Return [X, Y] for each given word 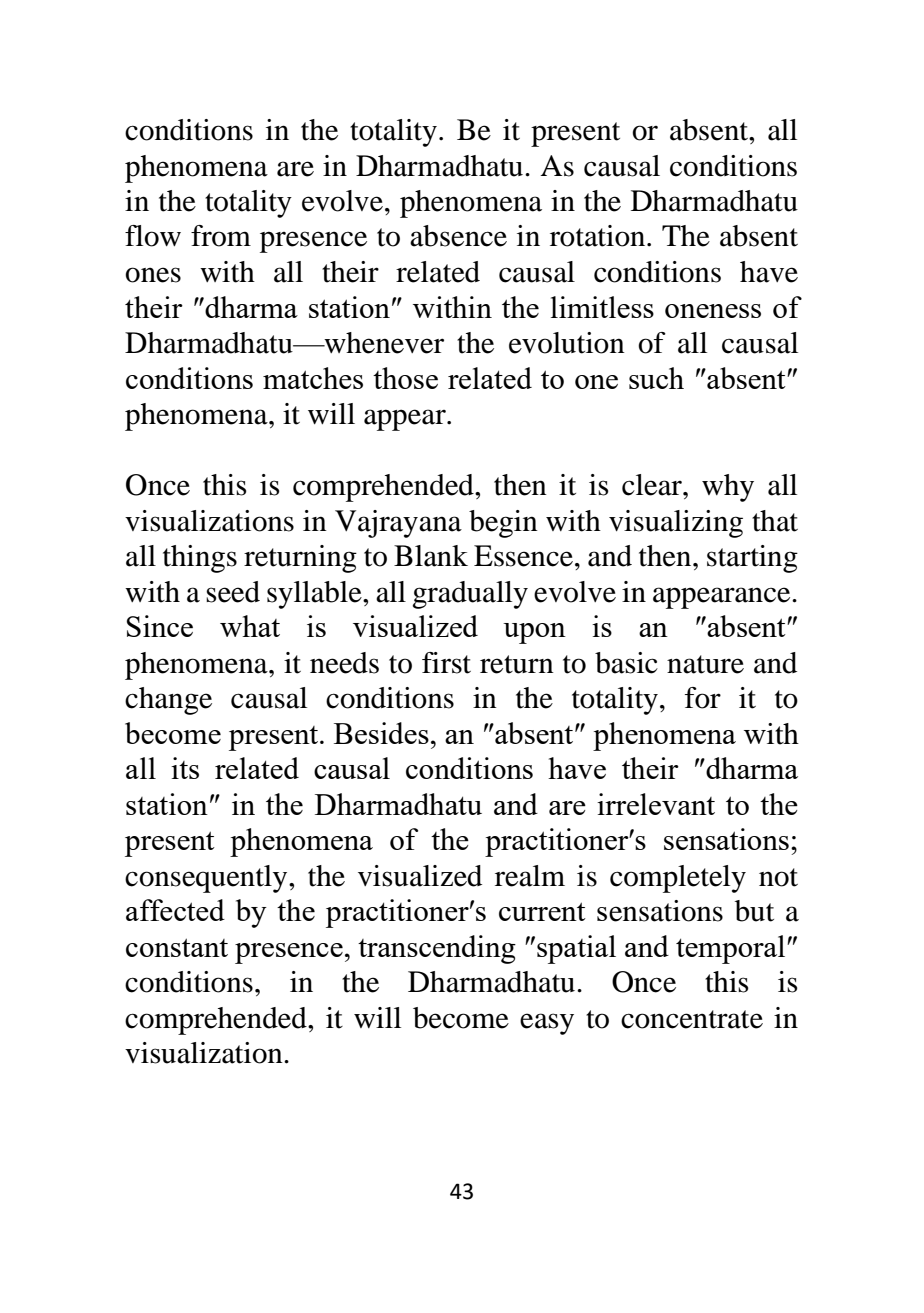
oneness [713, 311]
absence [458, 236]
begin [503, 524]
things [200, 559]
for [703, 698]
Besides [381, 733]
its [185, 768]
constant [177, 947]
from [221, 236]
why [728, 488]
